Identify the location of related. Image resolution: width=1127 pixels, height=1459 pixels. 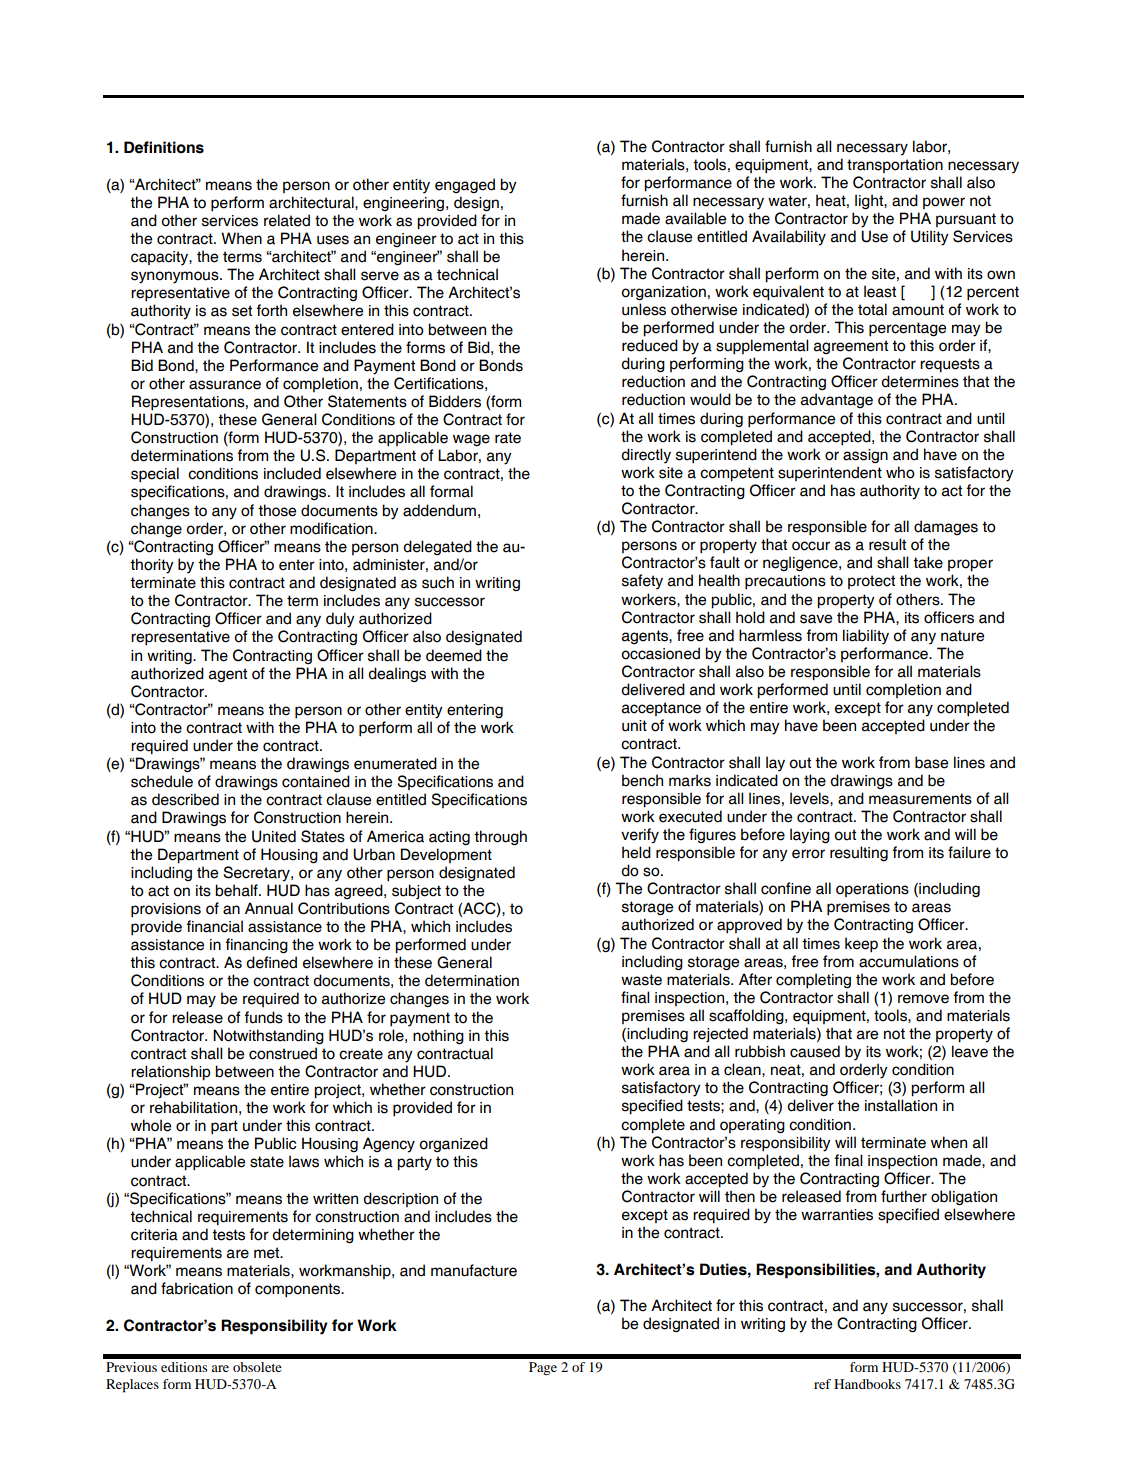
(287, 220).
